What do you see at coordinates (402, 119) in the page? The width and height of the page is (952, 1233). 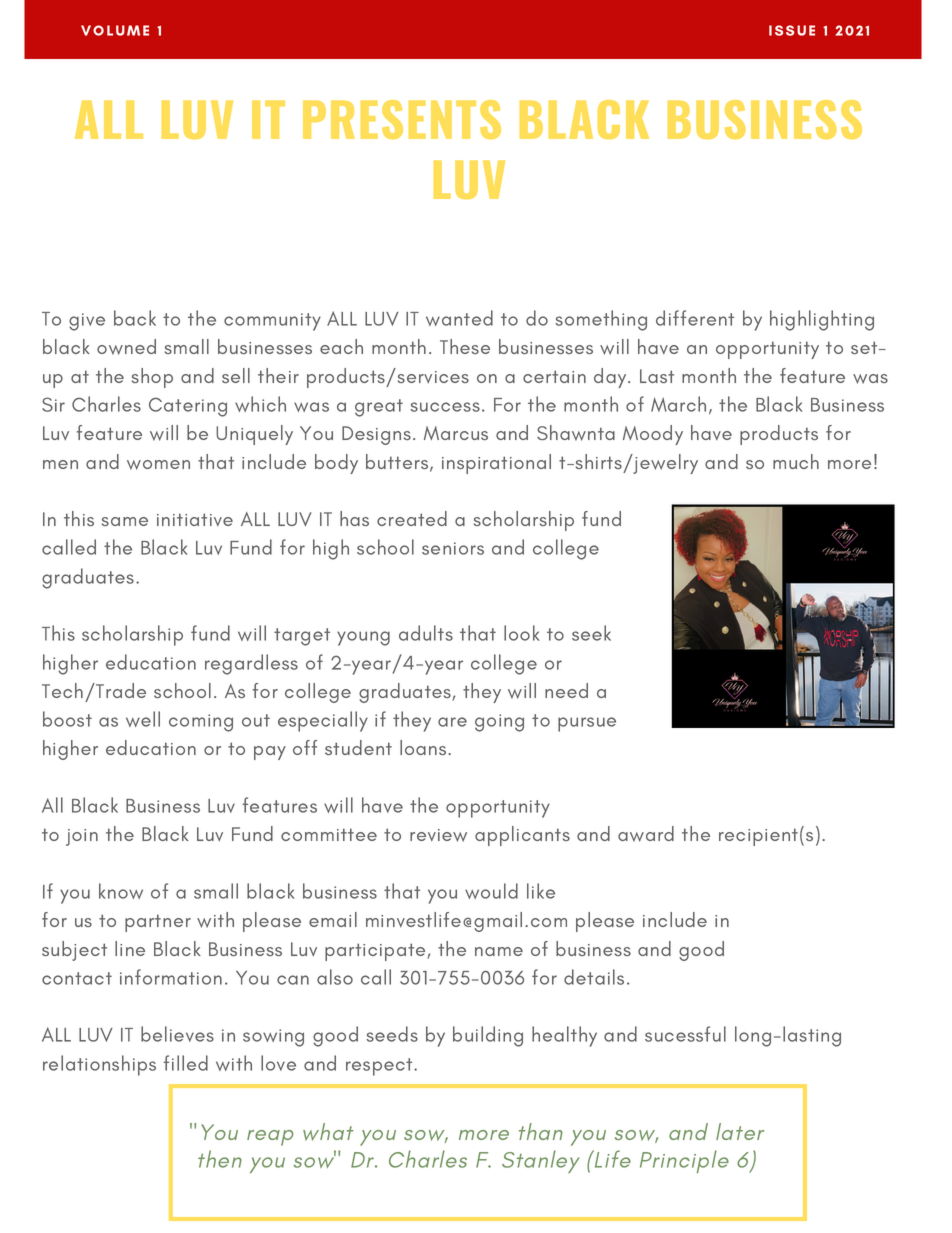 I see `PRESENTS` at bounding box center [402, 119].
